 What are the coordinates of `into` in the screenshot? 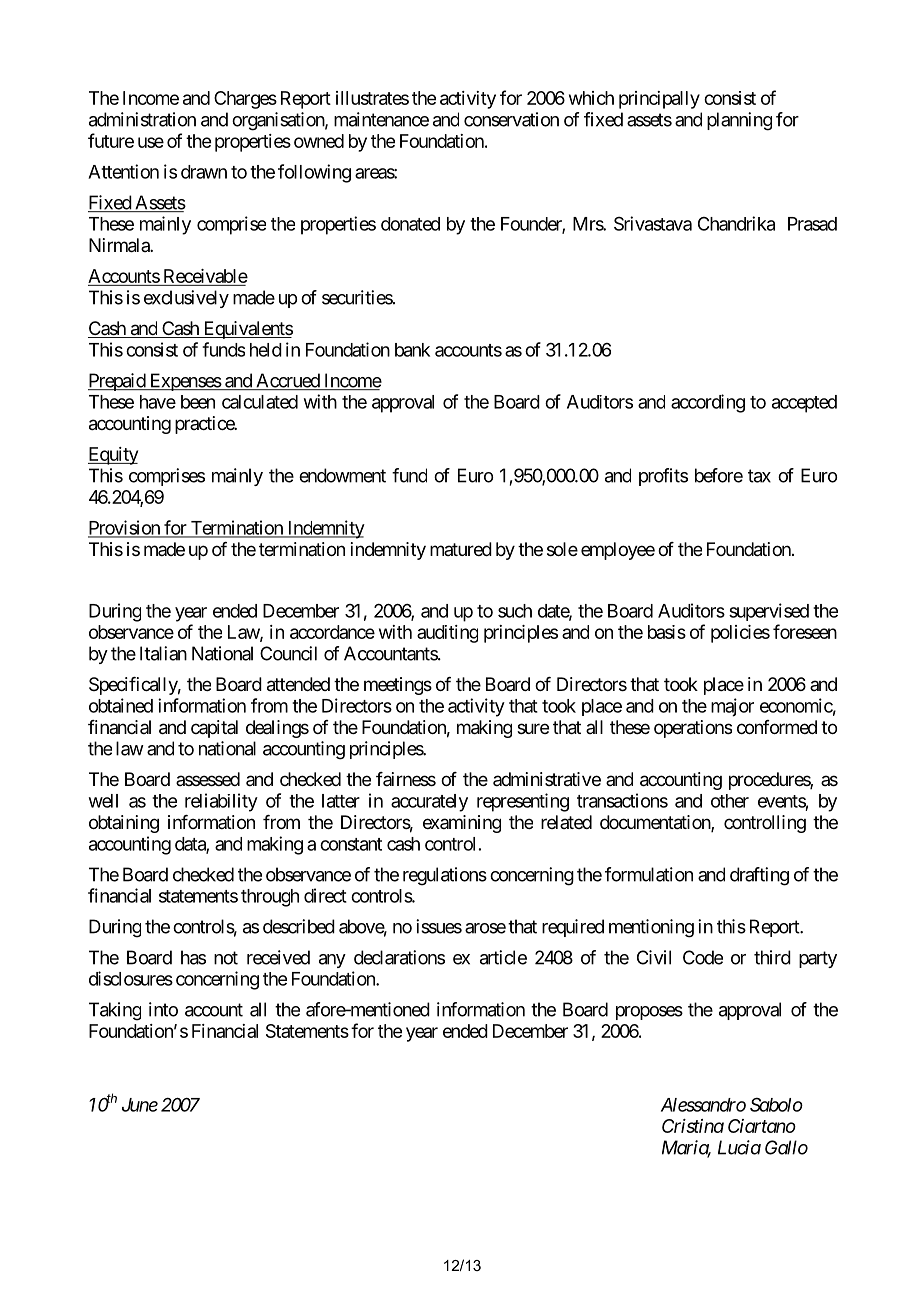 It's located at (163, 1009).
